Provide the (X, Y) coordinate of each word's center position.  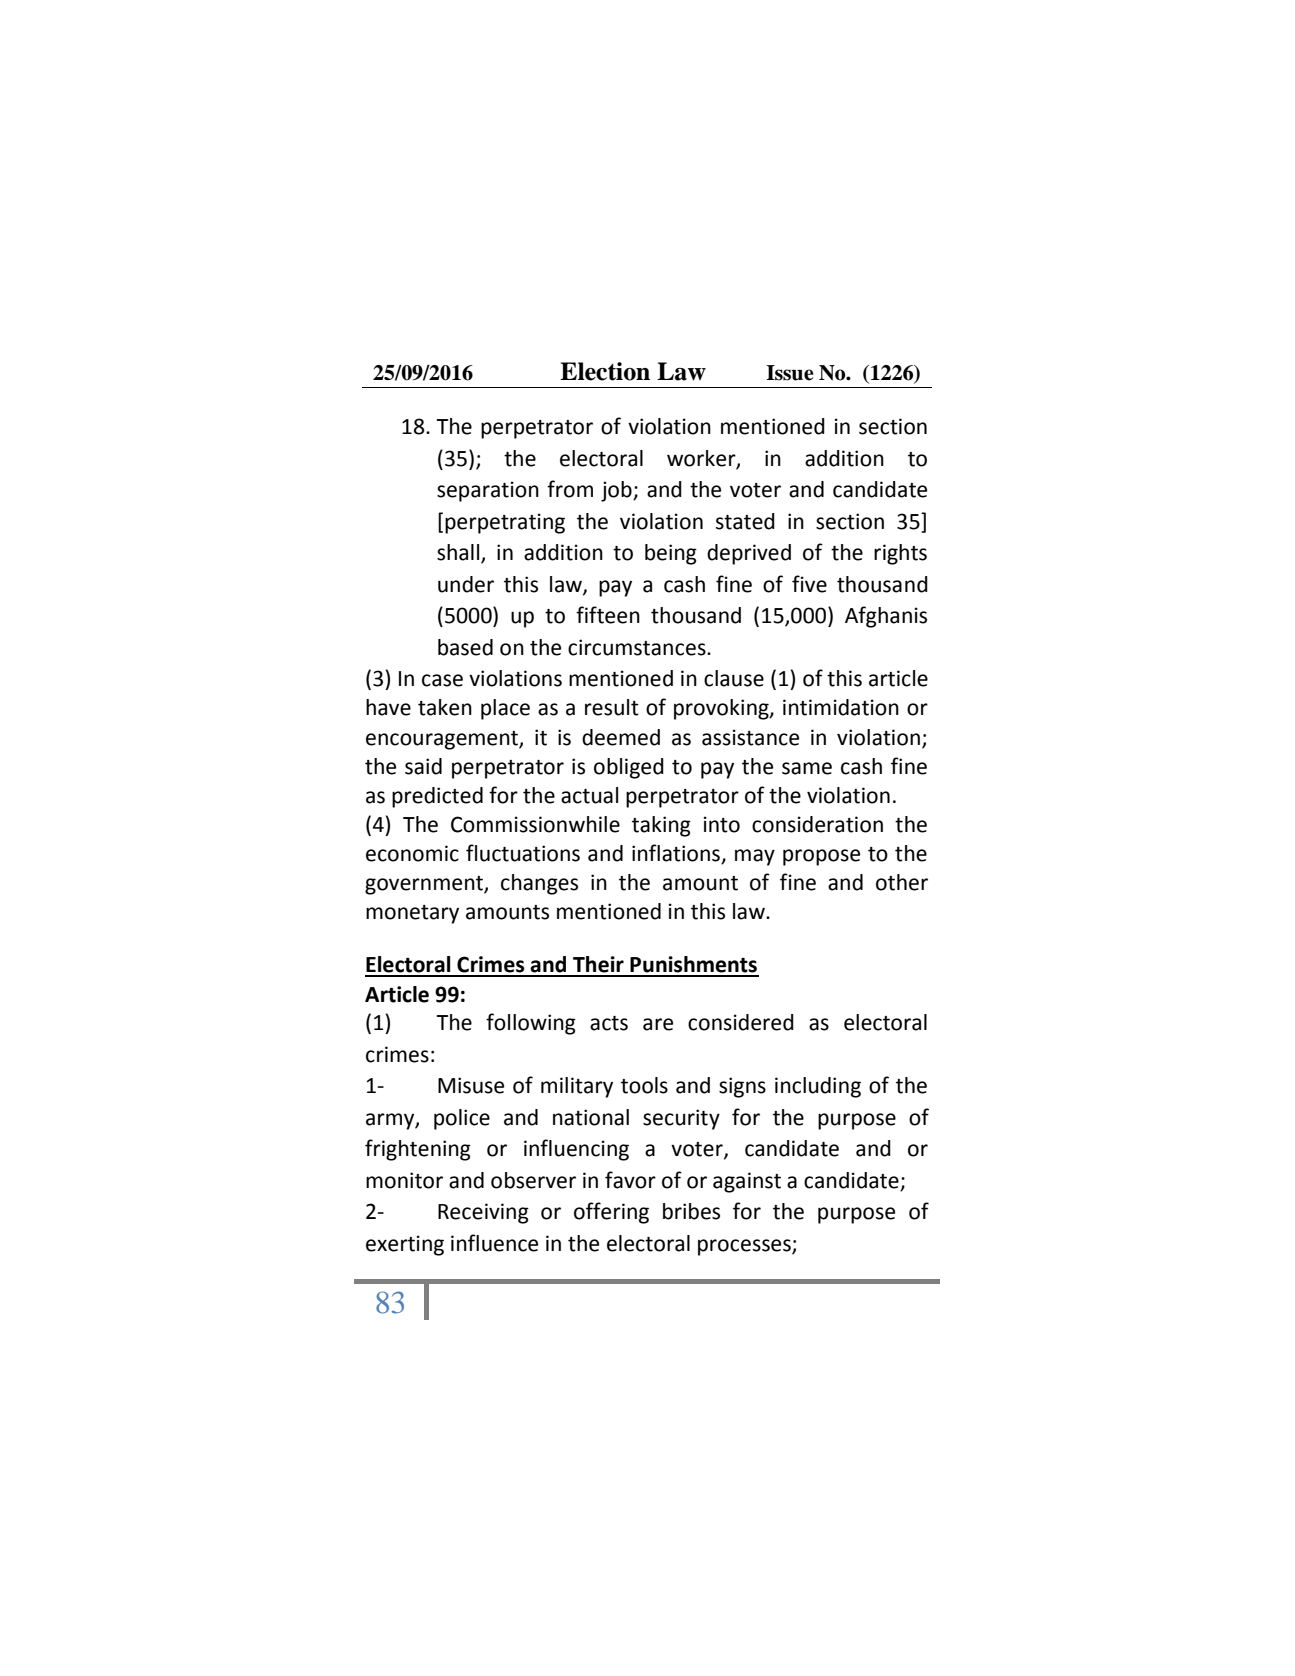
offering (611, 1213)
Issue (790, 373)
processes (745, 1247)
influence (494, 1243)
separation (488, 491)
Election (605, 371)
